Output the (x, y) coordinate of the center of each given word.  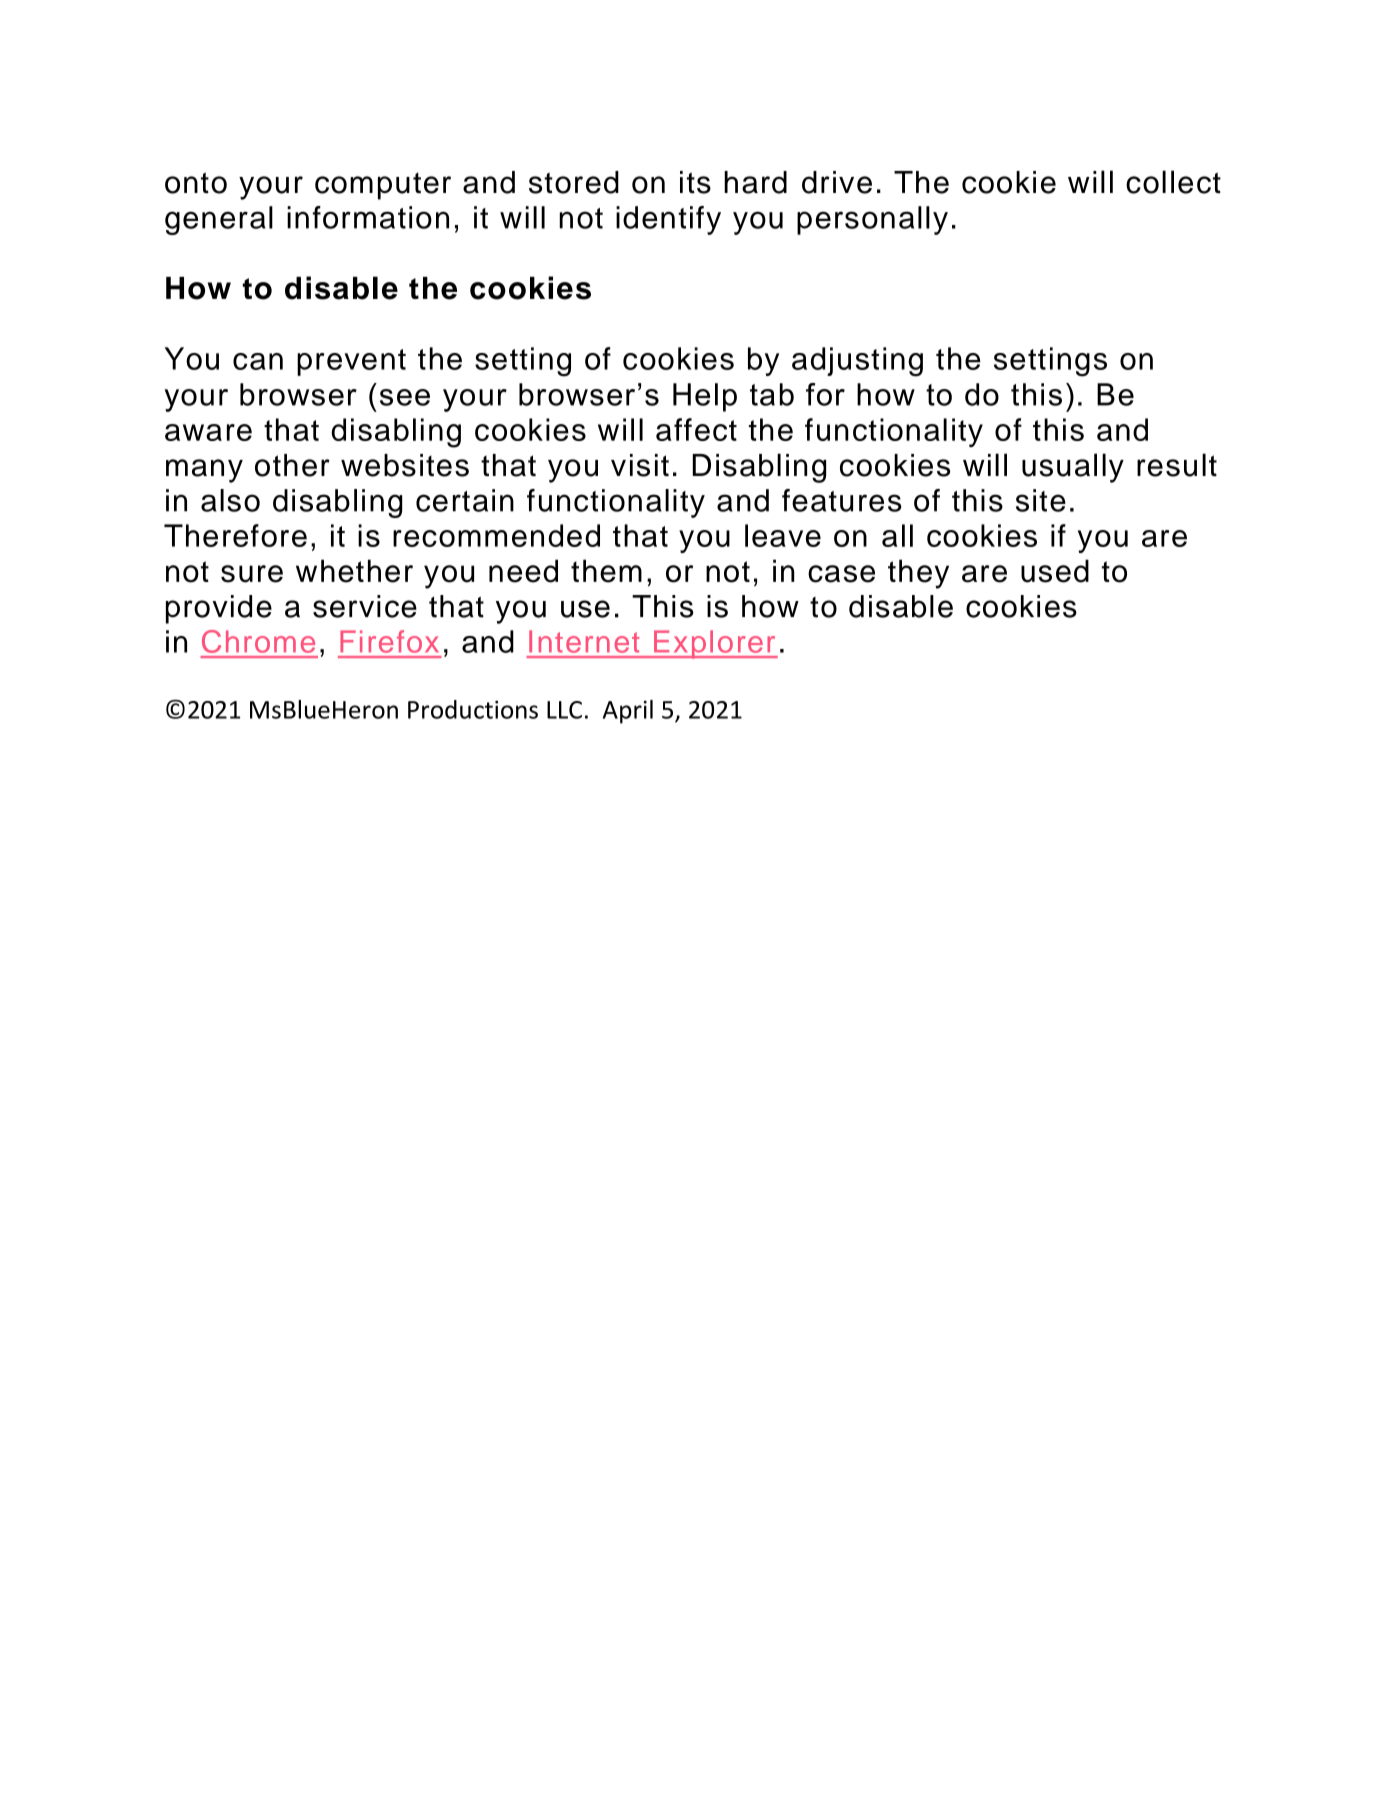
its (695, 182)
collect (1173, 182)
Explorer (715, 644)
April (628, 712)
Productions (473, 709)
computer (383, 186)
